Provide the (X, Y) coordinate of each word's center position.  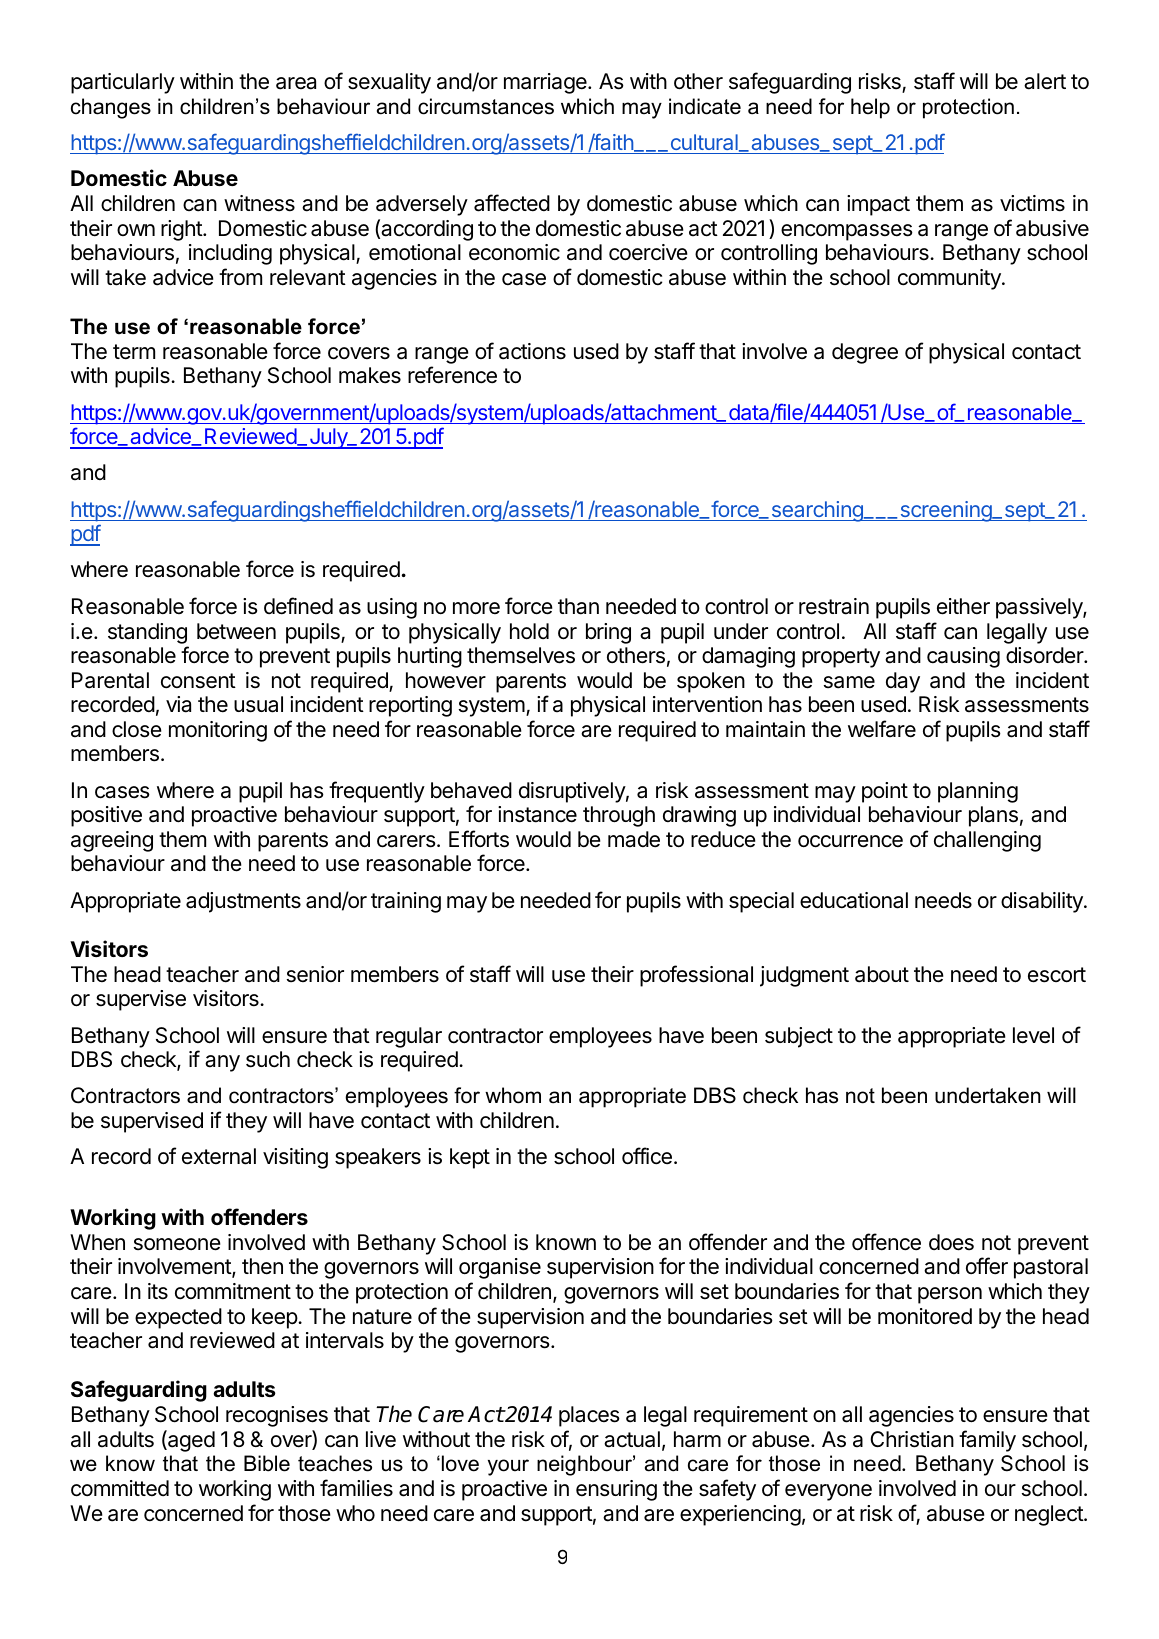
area (296, 83)
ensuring (616, 1490)
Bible (267, 1463)
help (870, 108)
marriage (546, 83)
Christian (912, 1439)
